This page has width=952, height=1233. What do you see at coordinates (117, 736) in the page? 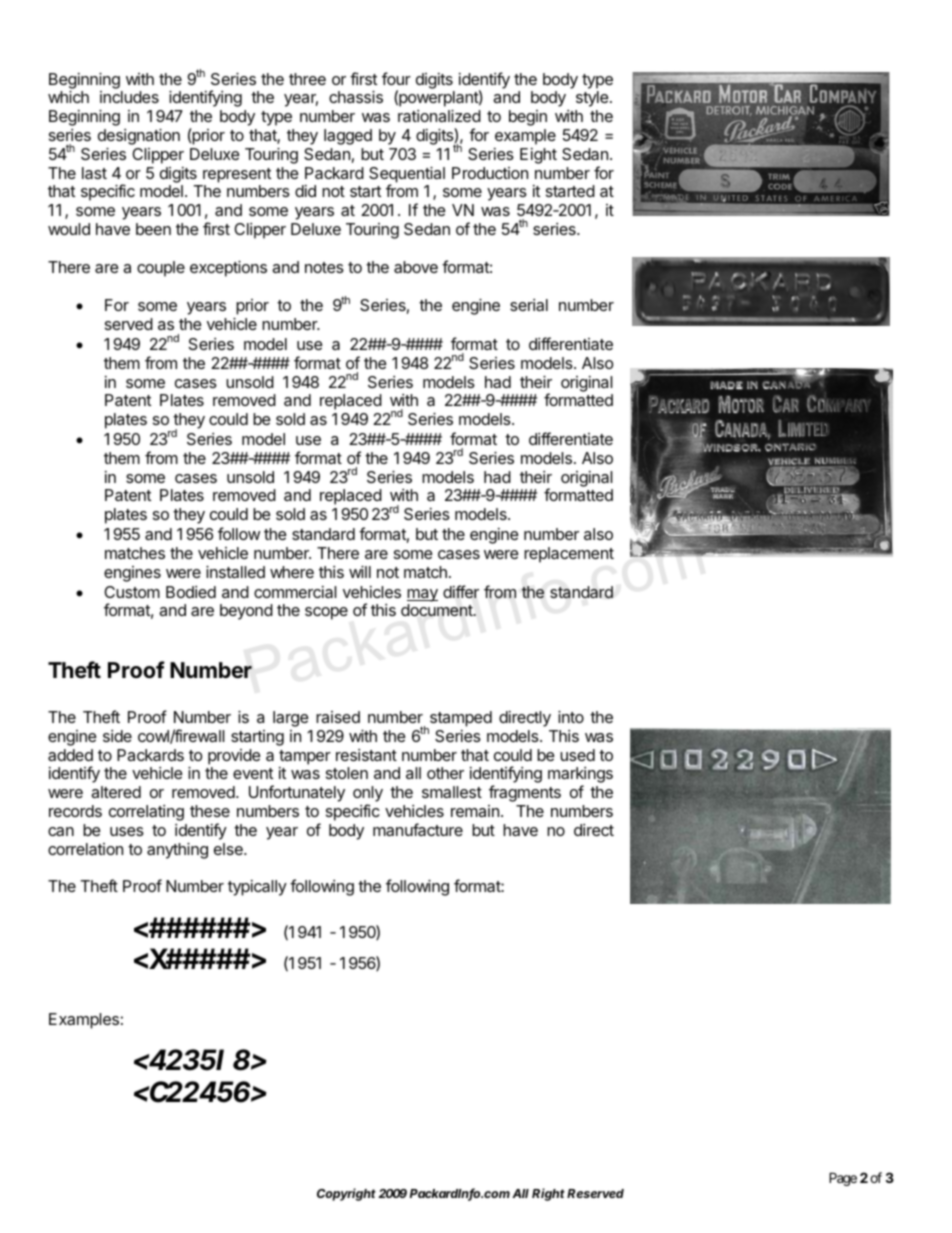
I see `side` at bounding box center [117, 736].
